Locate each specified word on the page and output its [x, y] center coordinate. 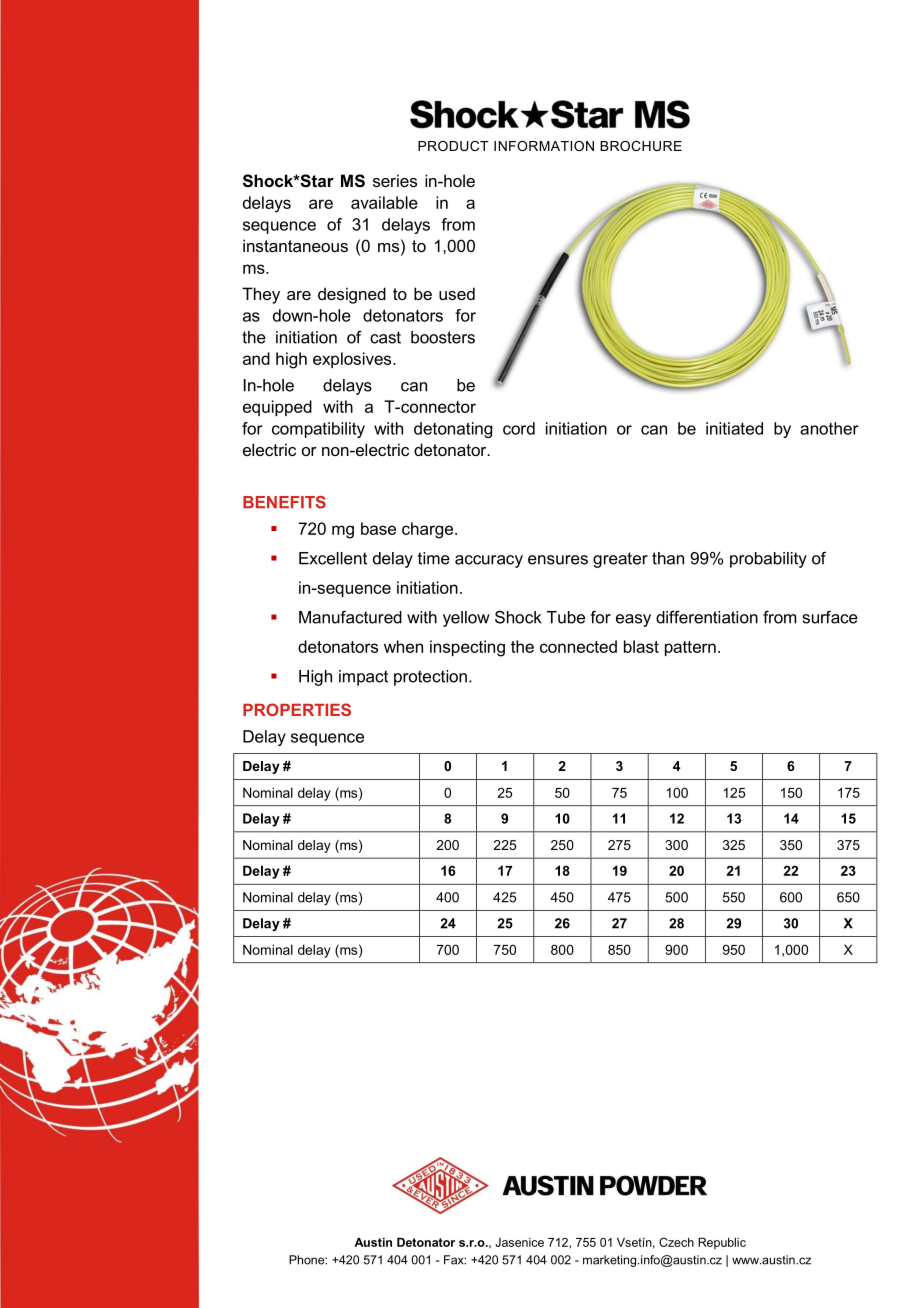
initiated [734, 428]
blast [641, 646]
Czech [676, 1242]
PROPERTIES [297, 709]
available [384, 202]
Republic [722, 1243]
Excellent [333, 558]
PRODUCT [453, 146]
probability [768, 560]
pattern [690, 648]
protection [430, 678]
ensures [558, 560]
